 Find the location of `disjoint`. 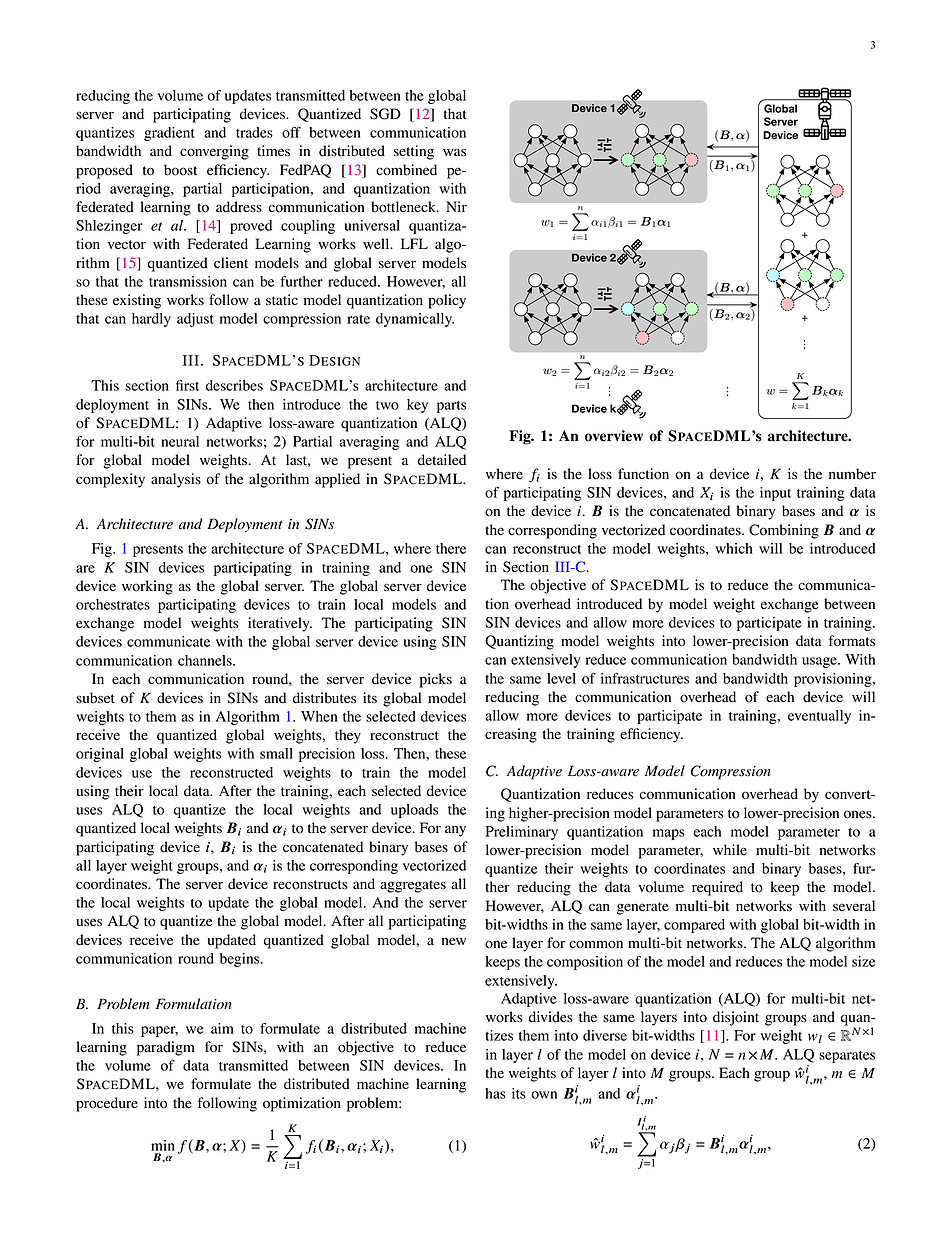

disjoint is located at coordinates (736, 1018).
